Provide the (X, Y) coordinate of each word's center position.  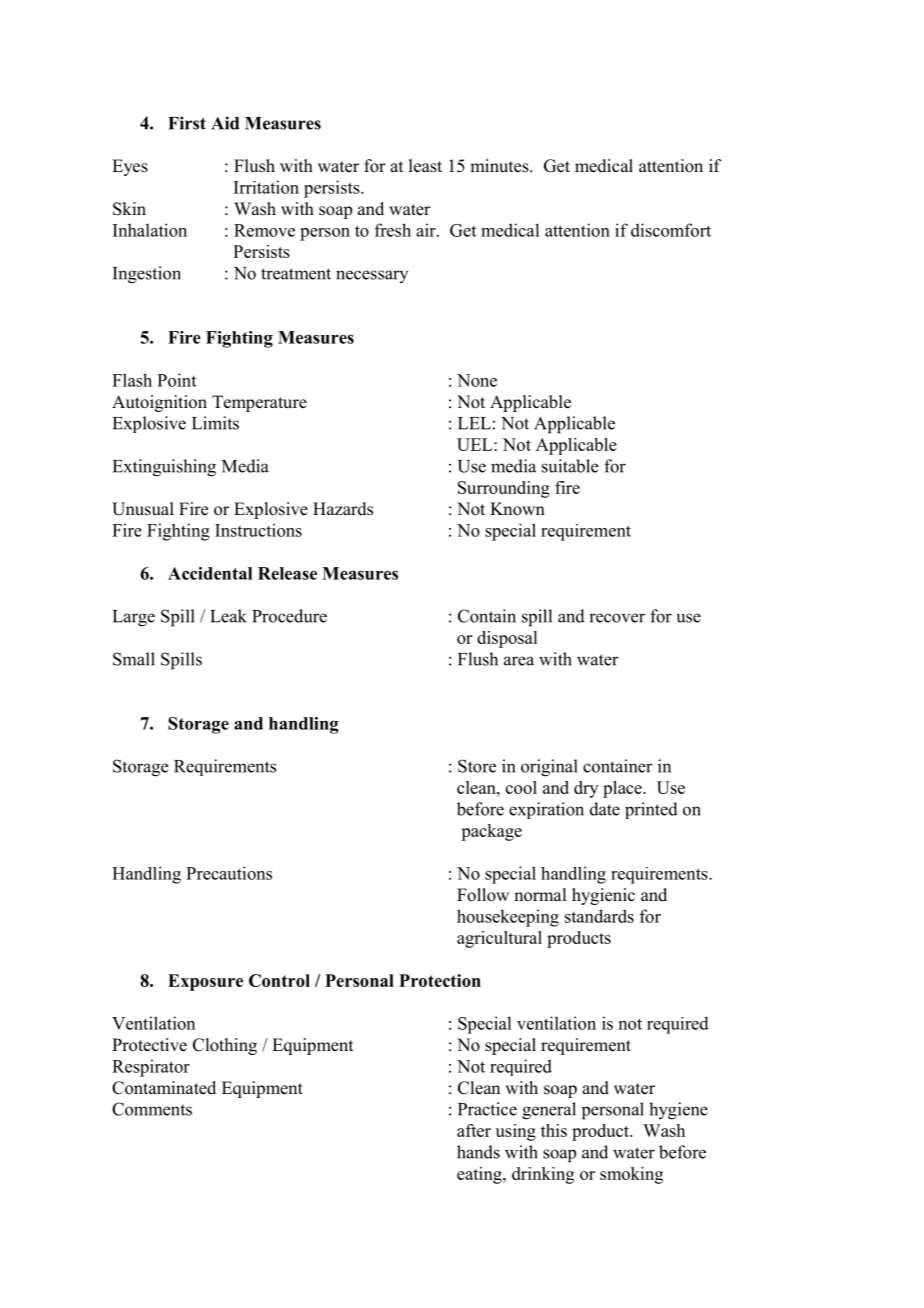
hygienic (603, 896)
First (187, 123)
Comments (152, 1109)
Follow (483, 895)
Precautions (229, 873)
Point (176, 380)
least (425, 166)
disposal (507, 639)
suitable (570, 466)
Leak (228, 616)
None (477, 380)
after (474, 1130)
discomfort (671, 230)
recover (617, 618)
